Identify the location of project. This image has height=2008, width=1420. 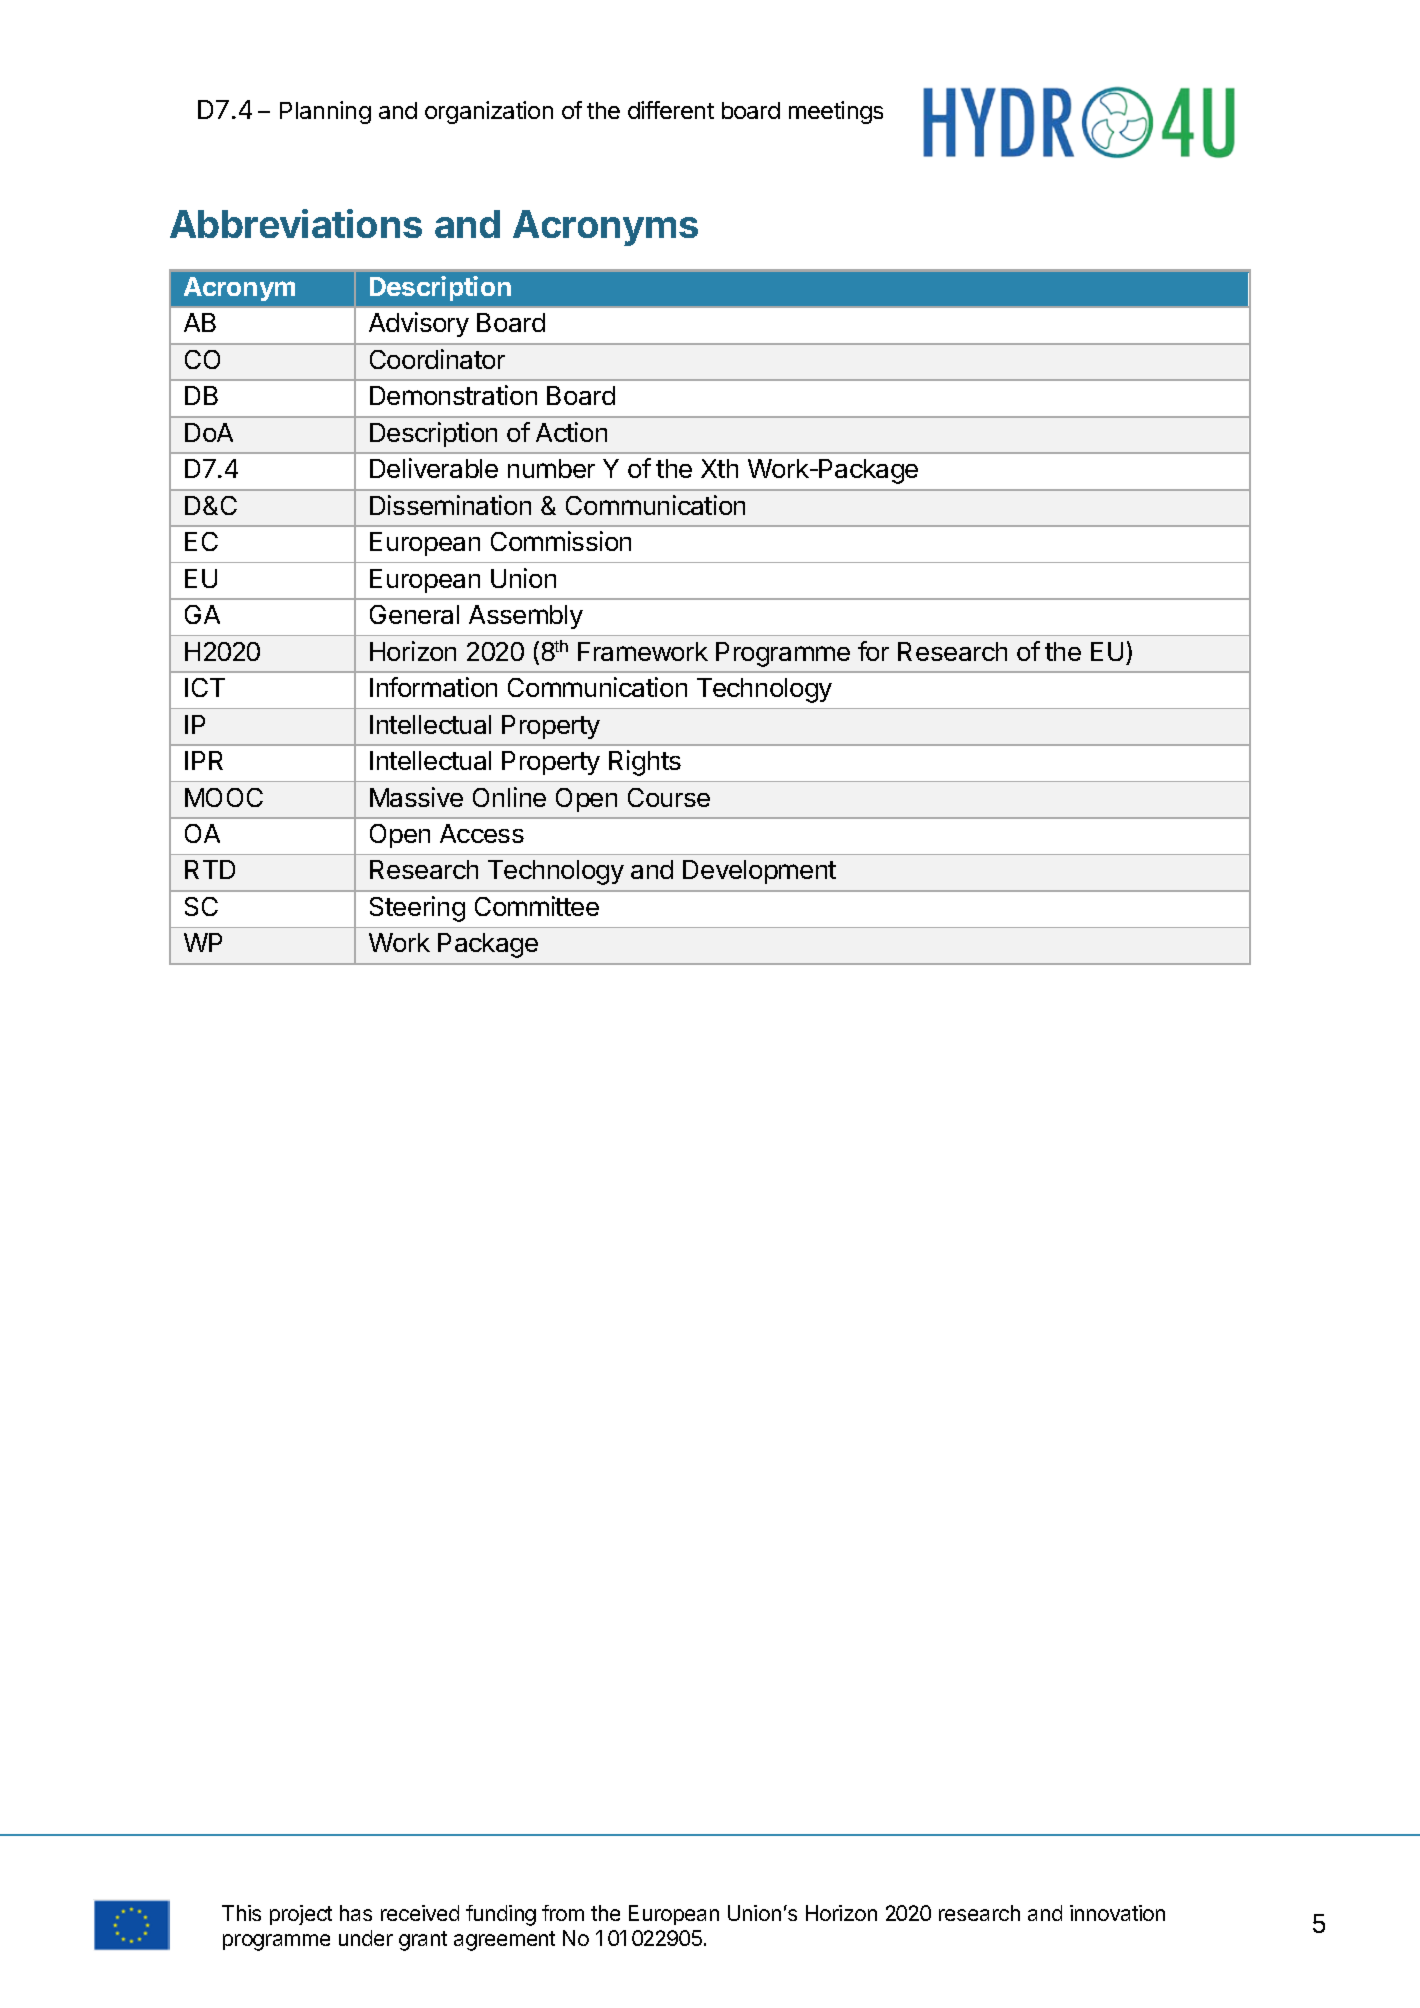
(301, 1915).
